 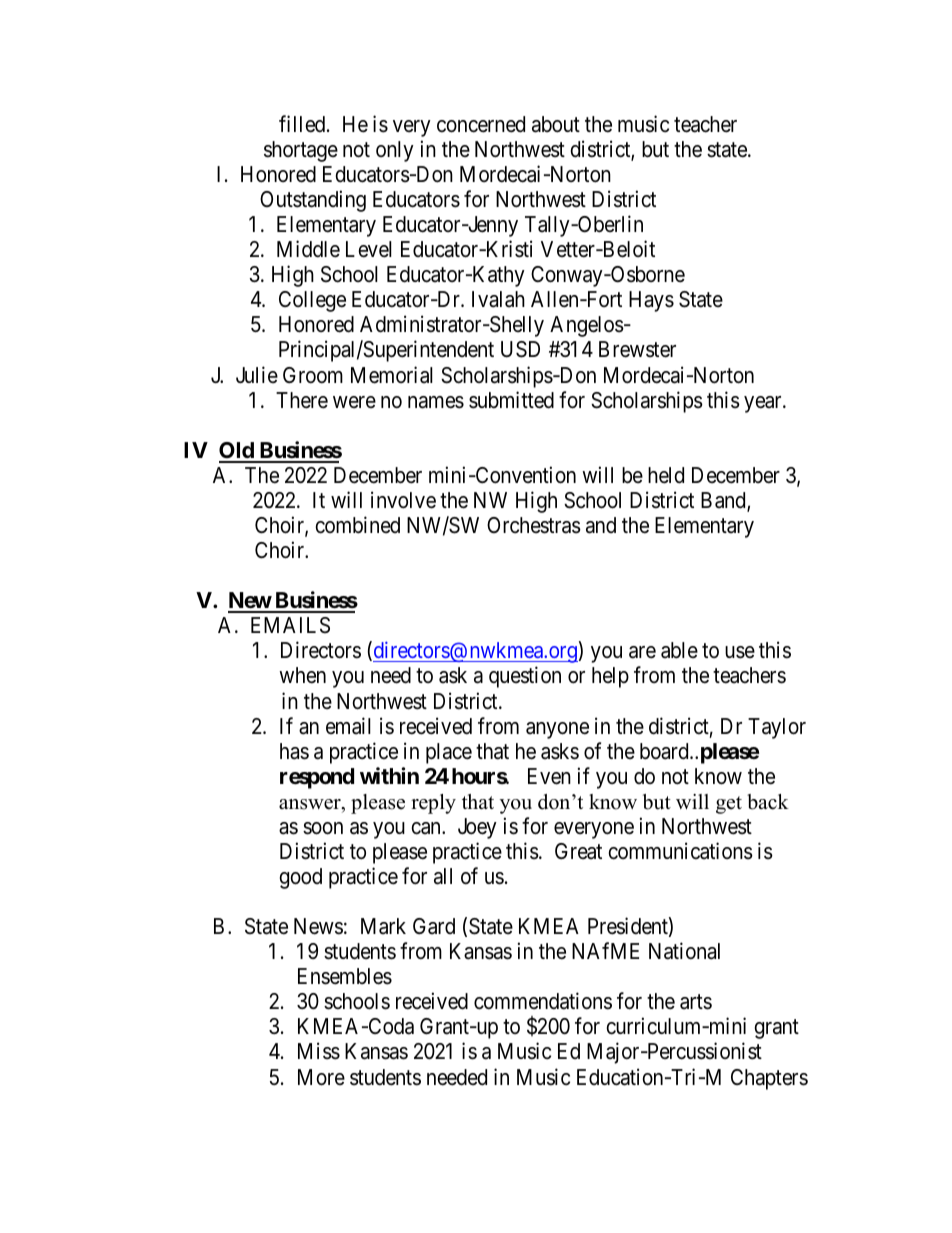 I want to click on concerned, so click(x=481, y=124).
